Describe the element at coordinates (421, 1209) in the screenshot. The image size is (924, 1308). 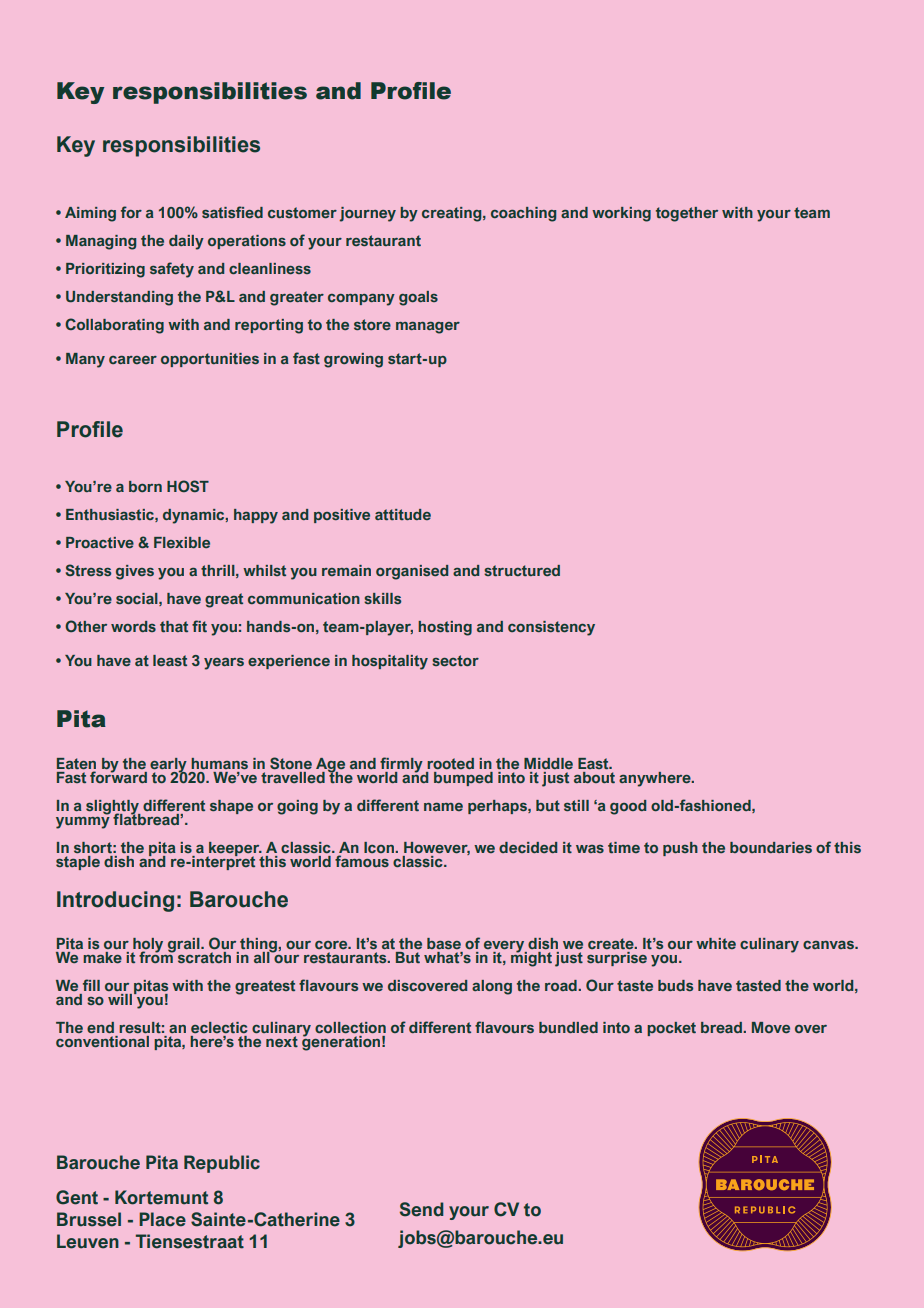
I see `Send` at that location.
